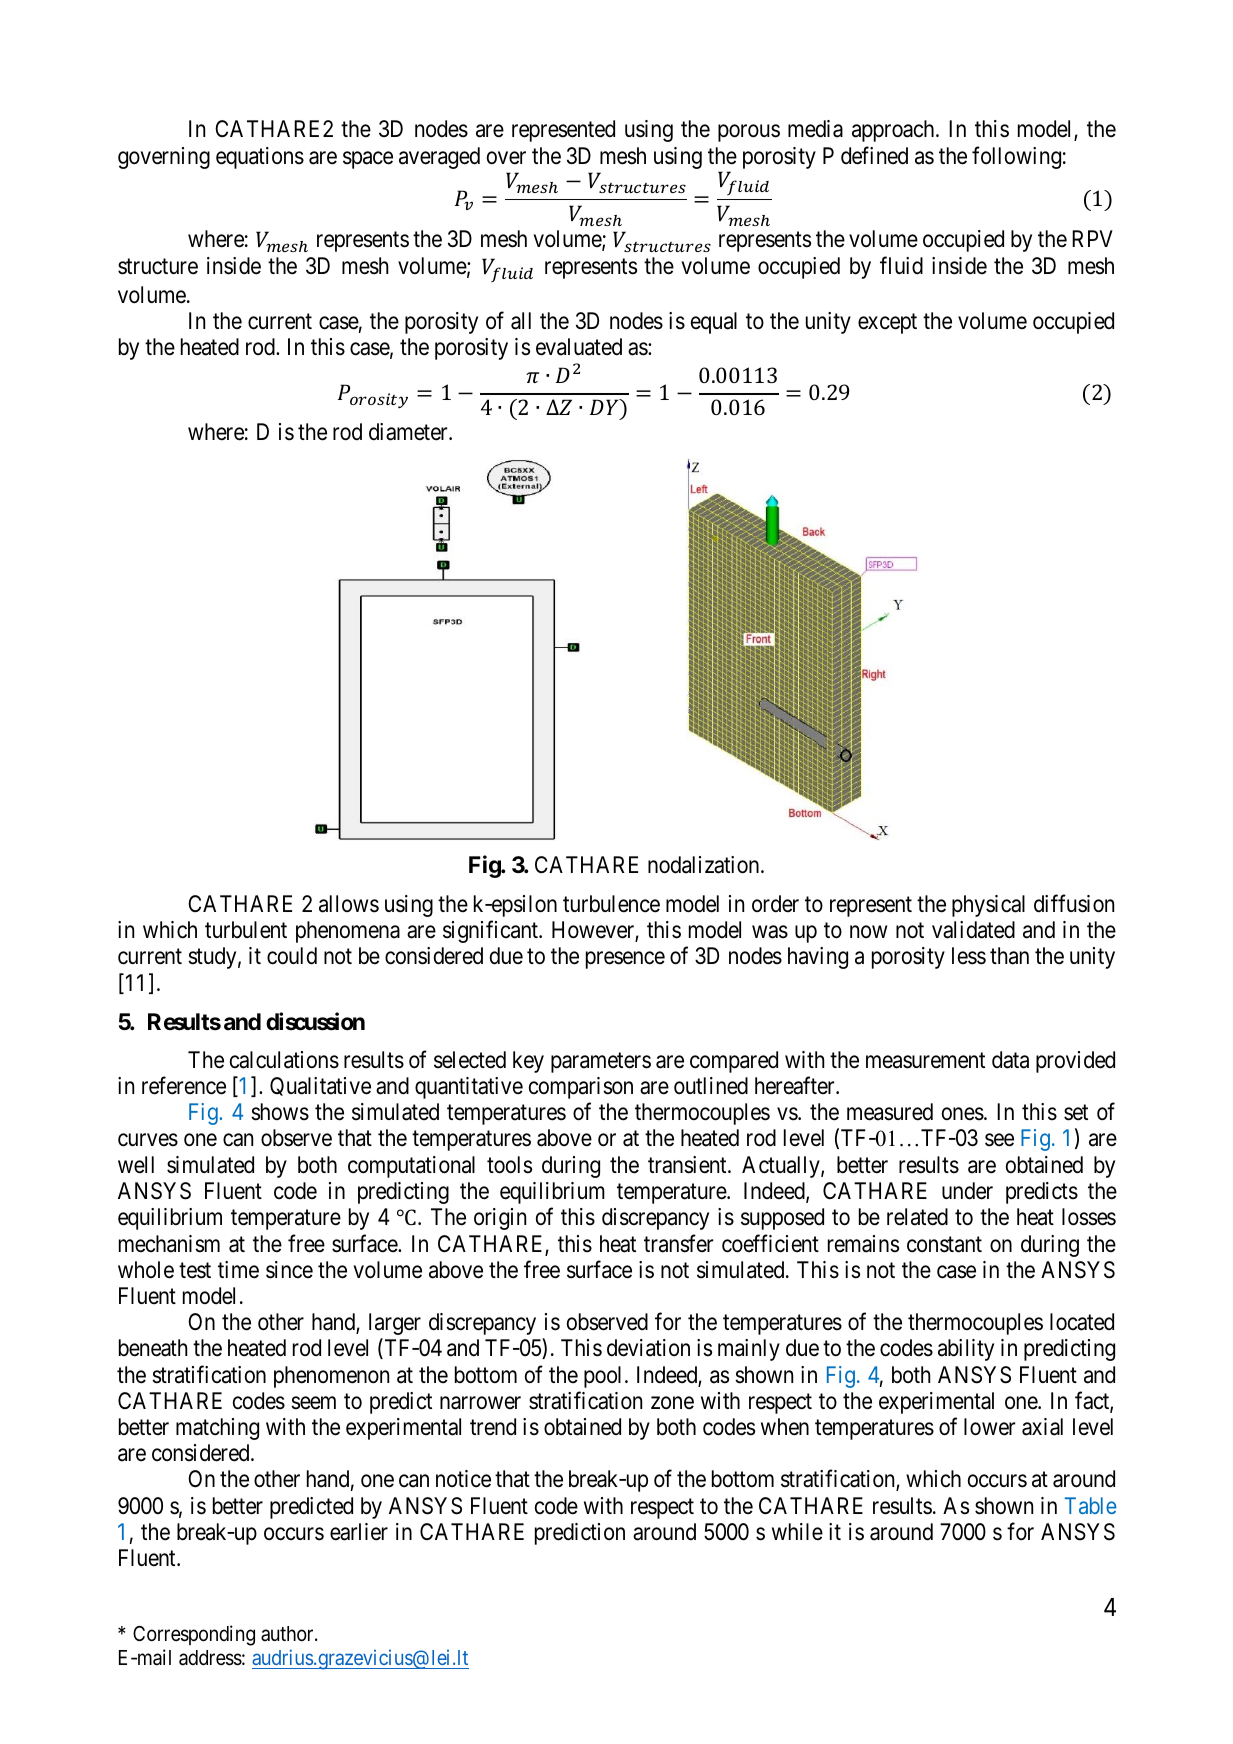 This screenshot has width=1233, height=1744. Describe the element at coordinates (797, 1532) in the screenshot. I see `while` at that location.
